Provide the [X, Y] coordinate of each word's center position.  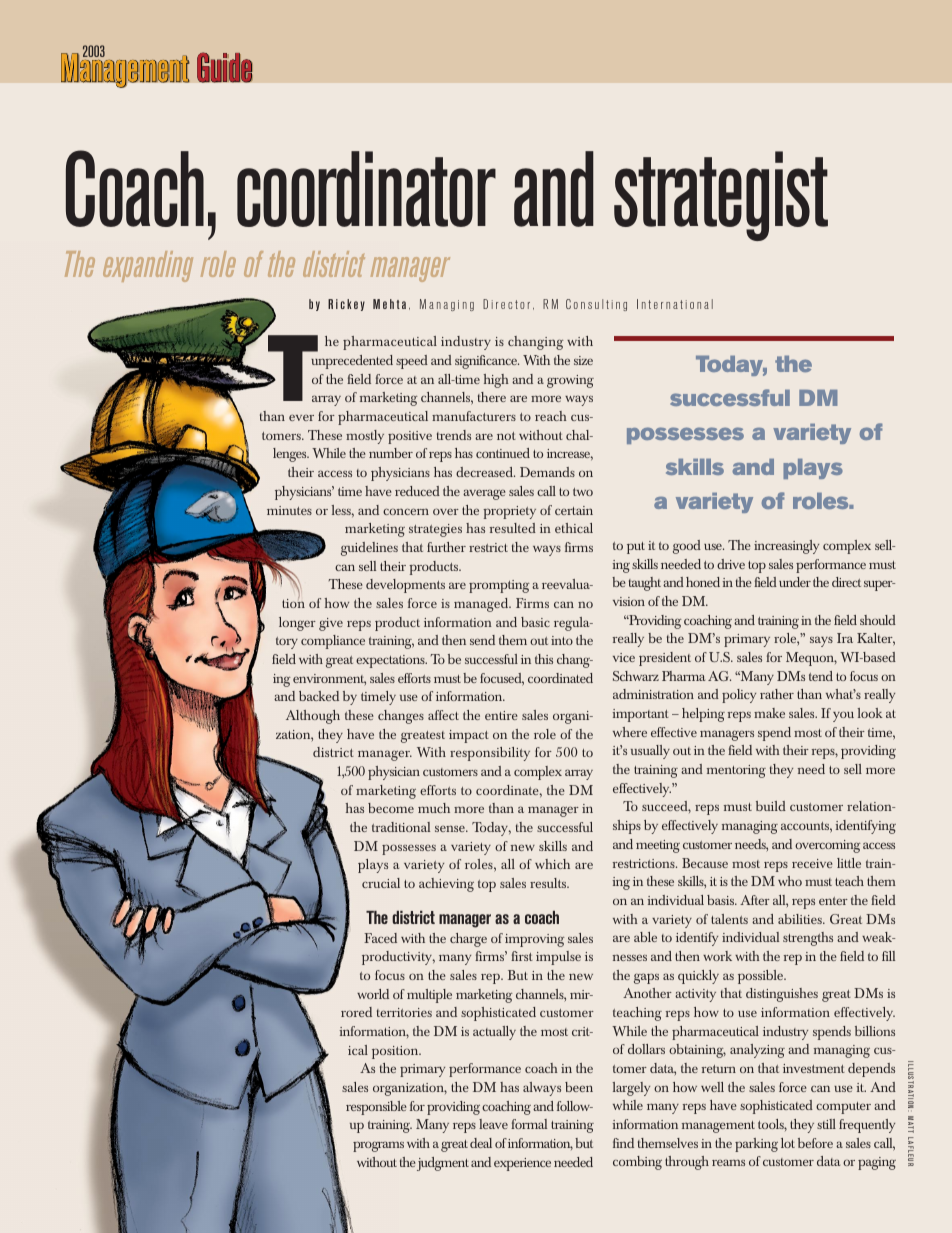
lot [788, 1143]
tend [821, 676]
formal [529, 1124]
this [544, 659]
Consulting [596, 305]
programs [378, 1146]
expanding [148, 266]
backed [319, 696]
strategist [721, 196]
